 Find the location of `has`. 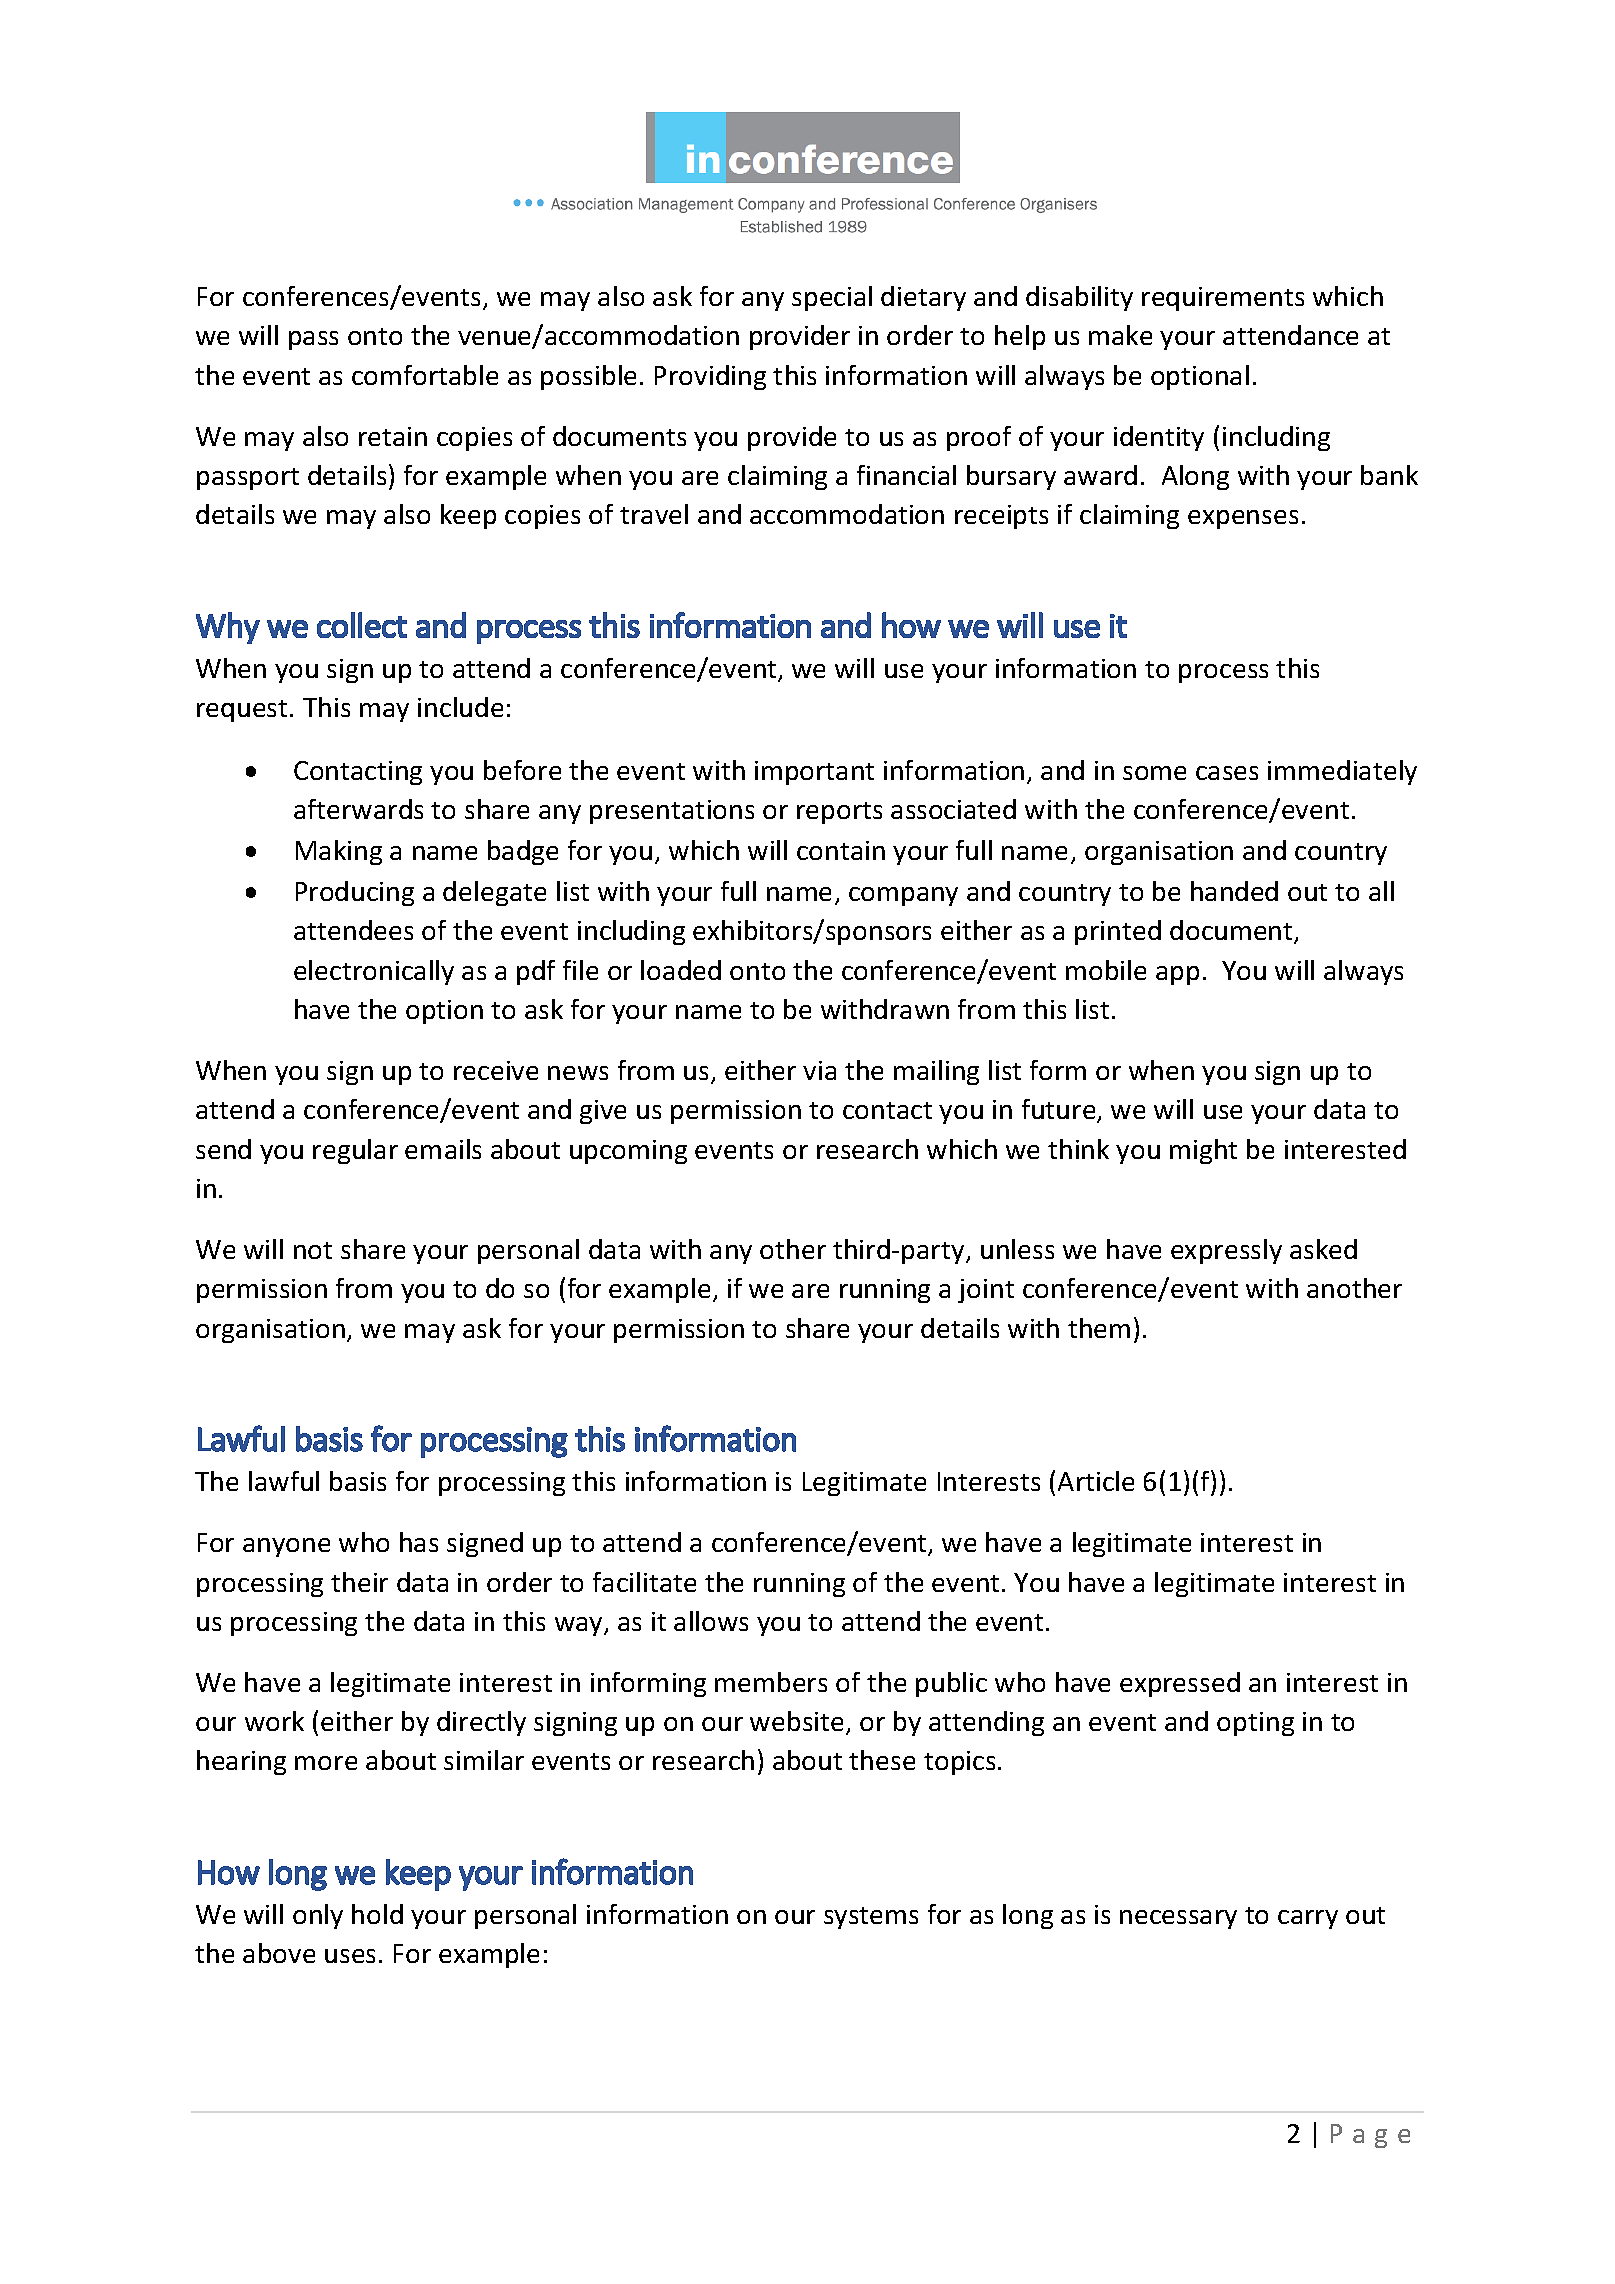

has is located at coordinates (419, 1542).
